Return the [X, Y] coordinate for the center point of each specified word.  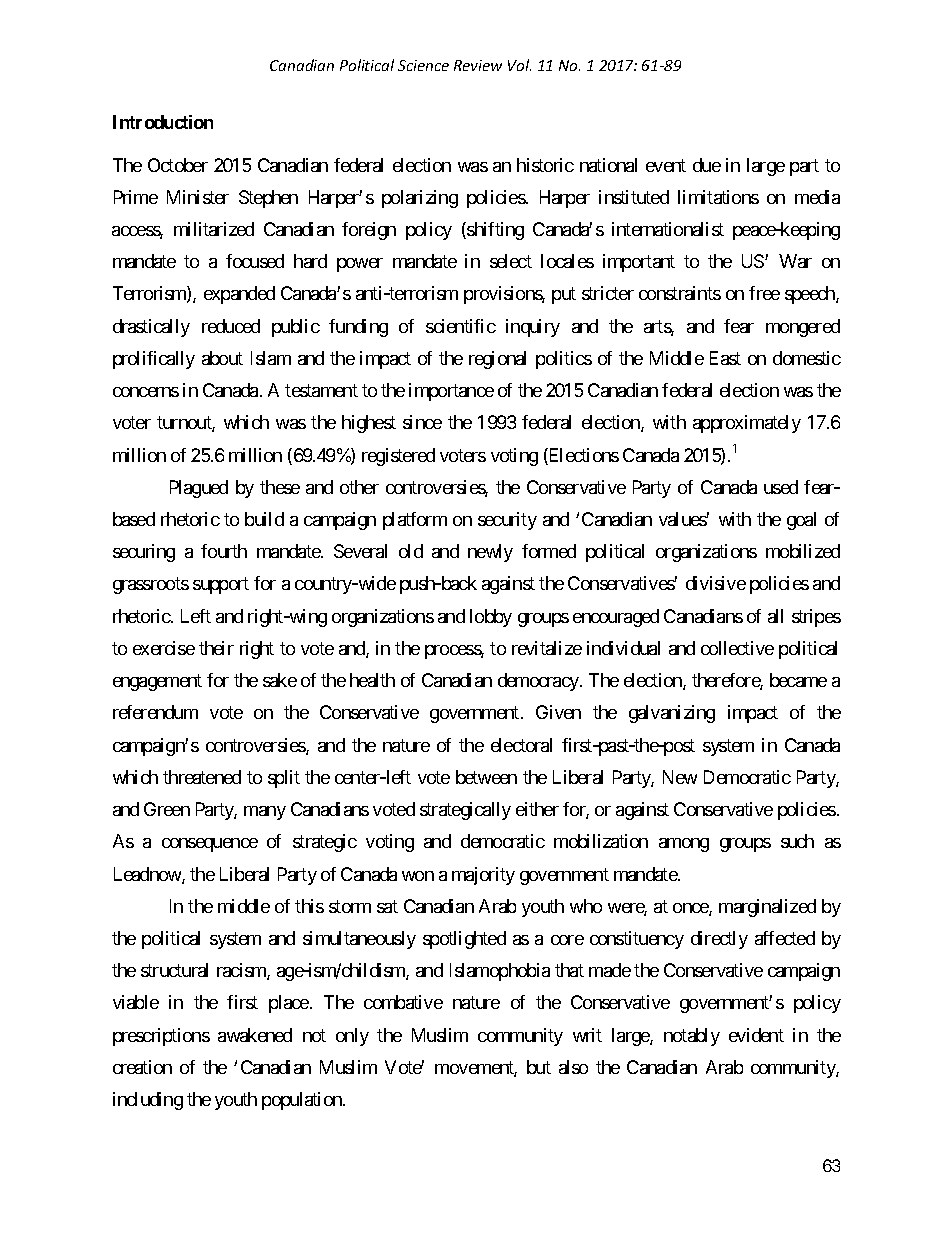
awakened [255, 1035]
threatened [202, 777]
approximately [747, 424]
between [486, 777]
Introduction [163, 122]
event [666, 165]
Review [478, 65]
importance [451, 392]
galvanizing [672, 714]
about [222, 358]
